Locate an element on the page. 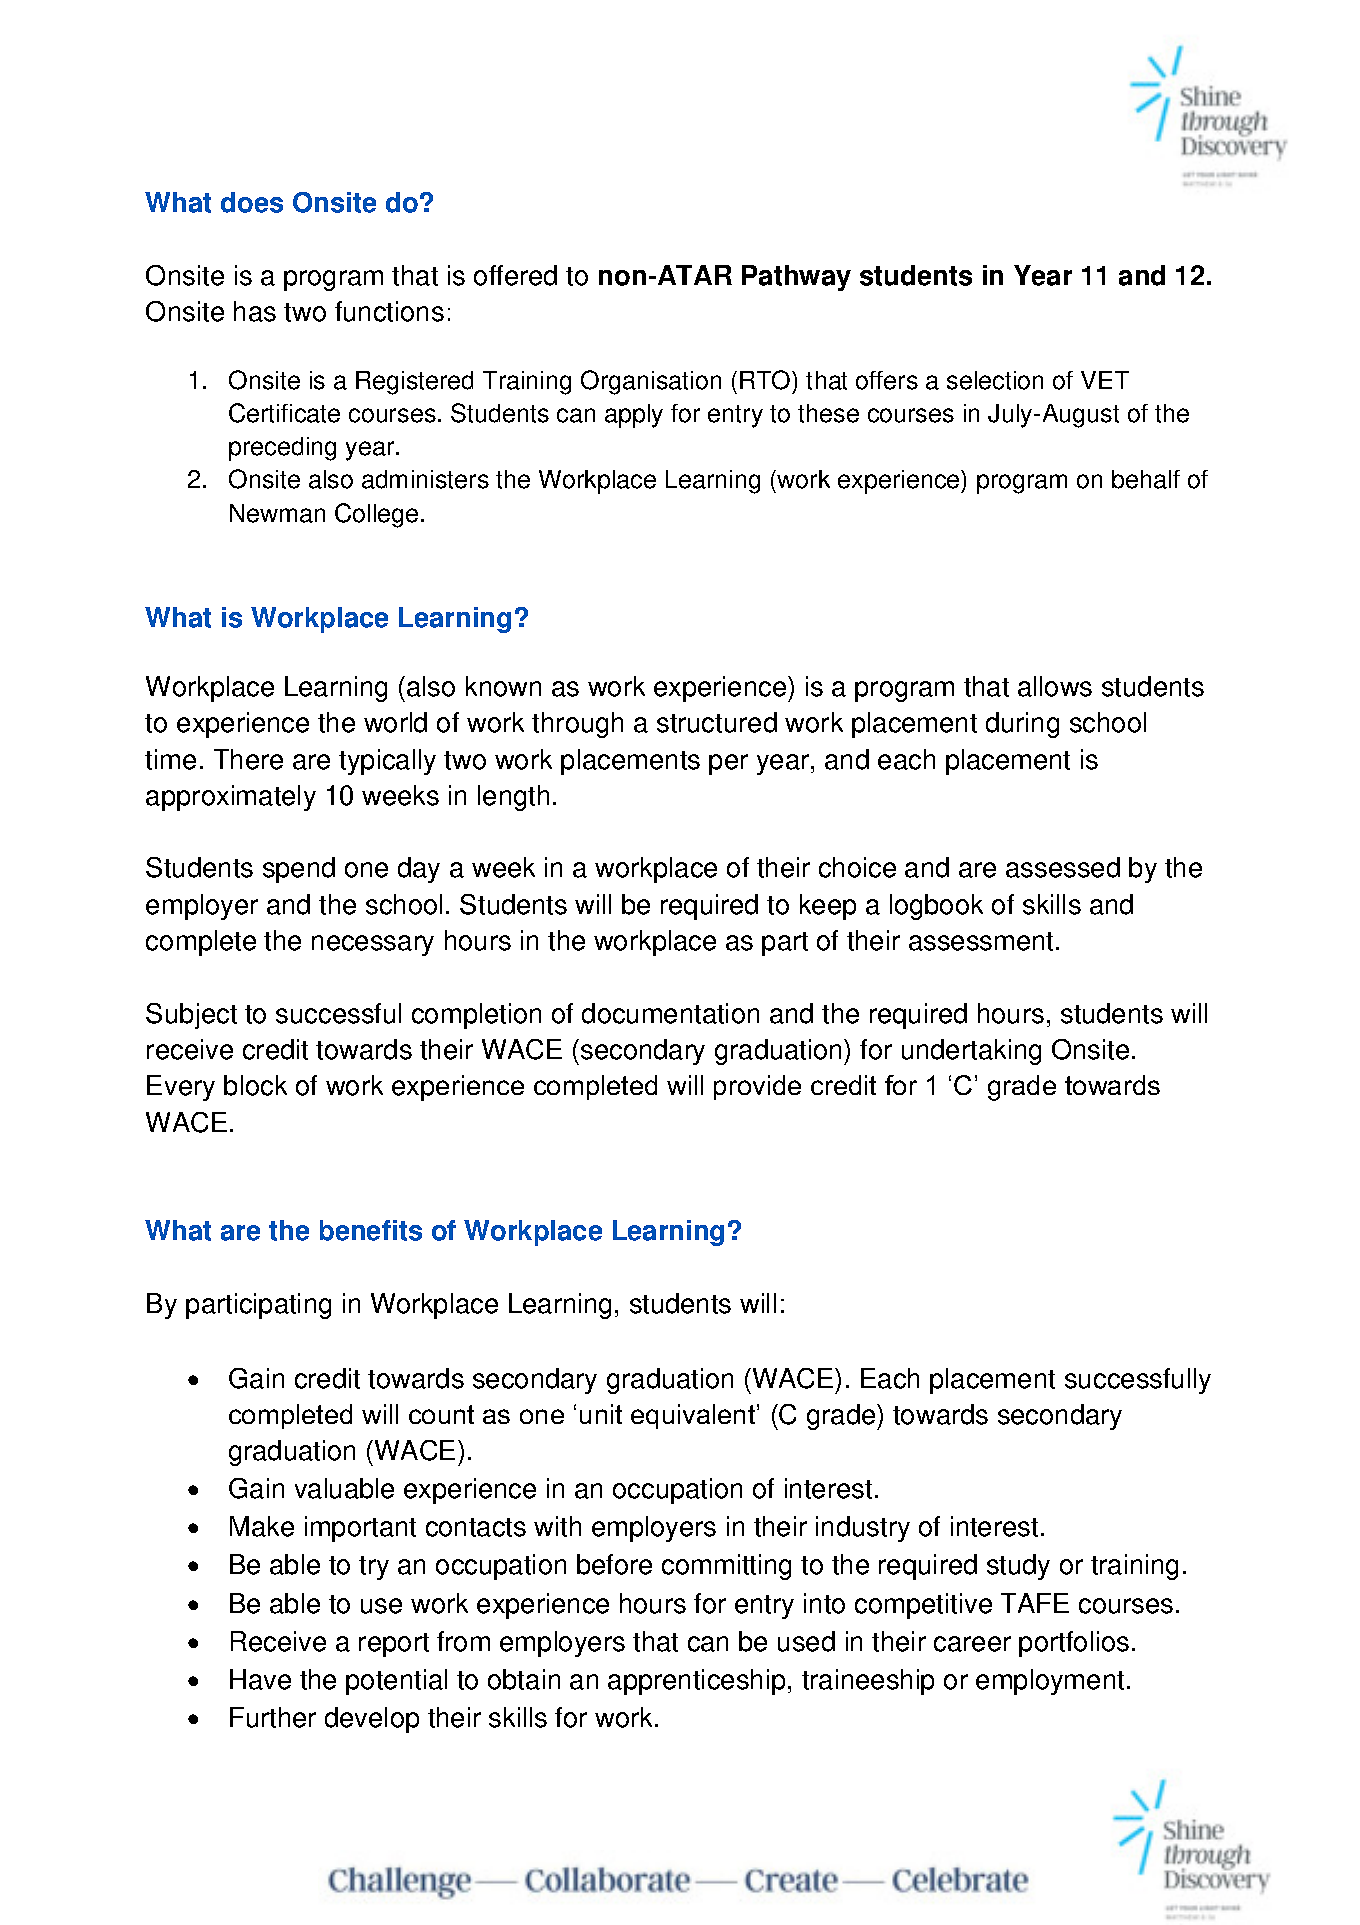 The image size is (1360, 1925). Have is located at coordinates (260, 1679).
